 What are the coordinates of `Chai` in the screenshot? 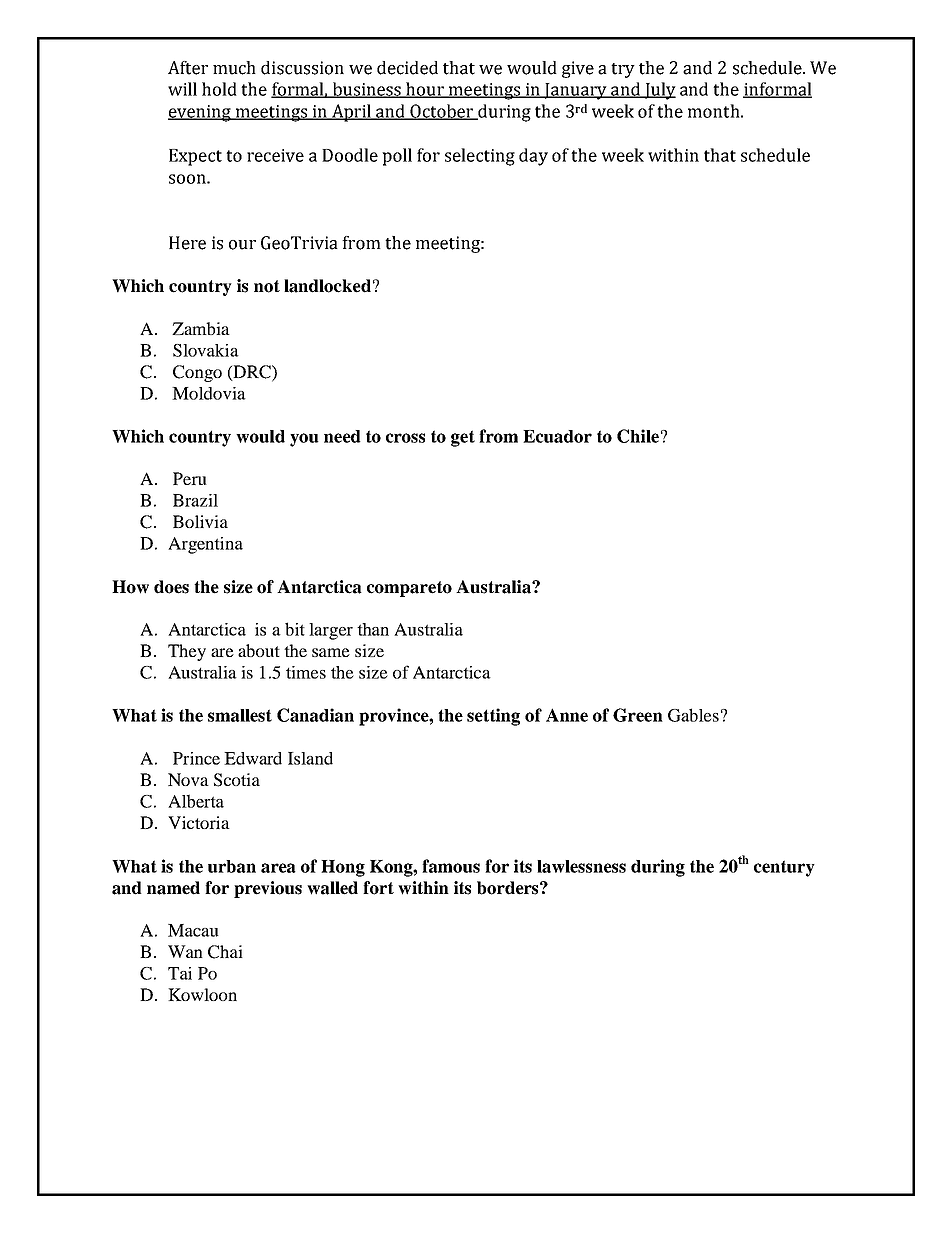 It's located at (225, 952).
